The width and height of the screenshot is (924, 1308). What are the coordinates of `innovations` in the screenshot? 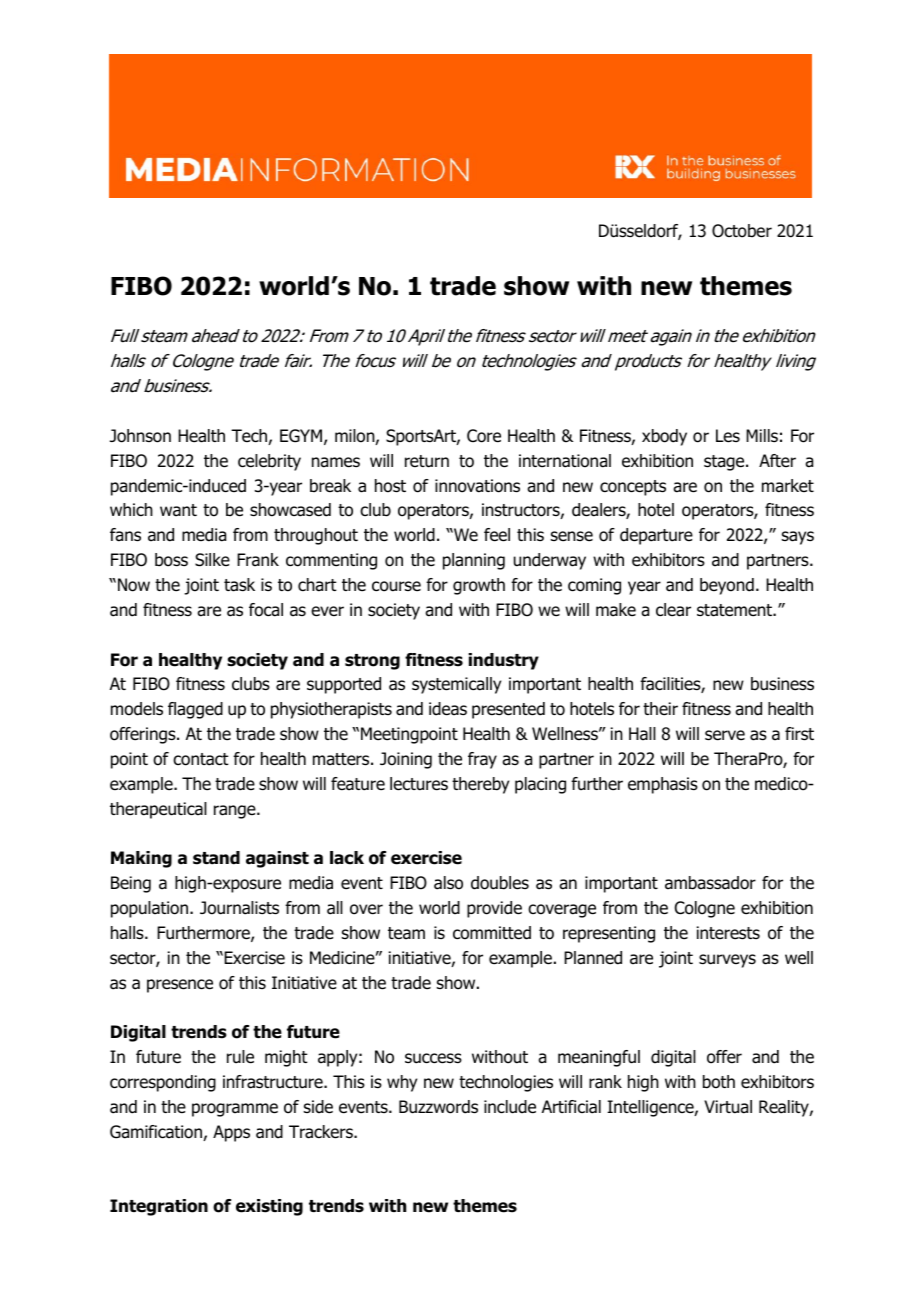 It's located at (477, 486).
